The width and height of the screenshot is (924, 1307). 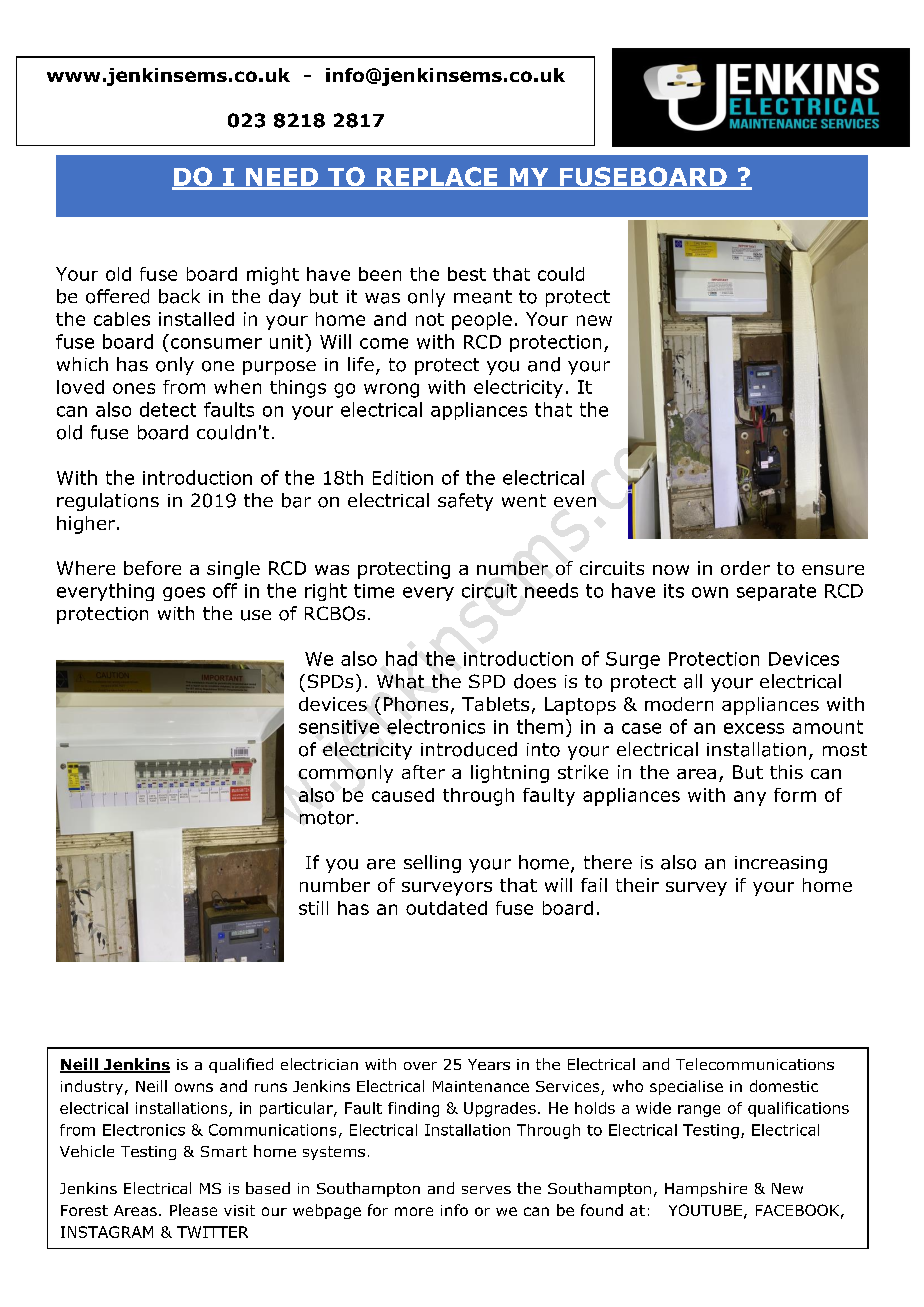 What do you see at coordinates (184, 594) in the screenshot?
I see `goes` at bounding box center [184, 594].
